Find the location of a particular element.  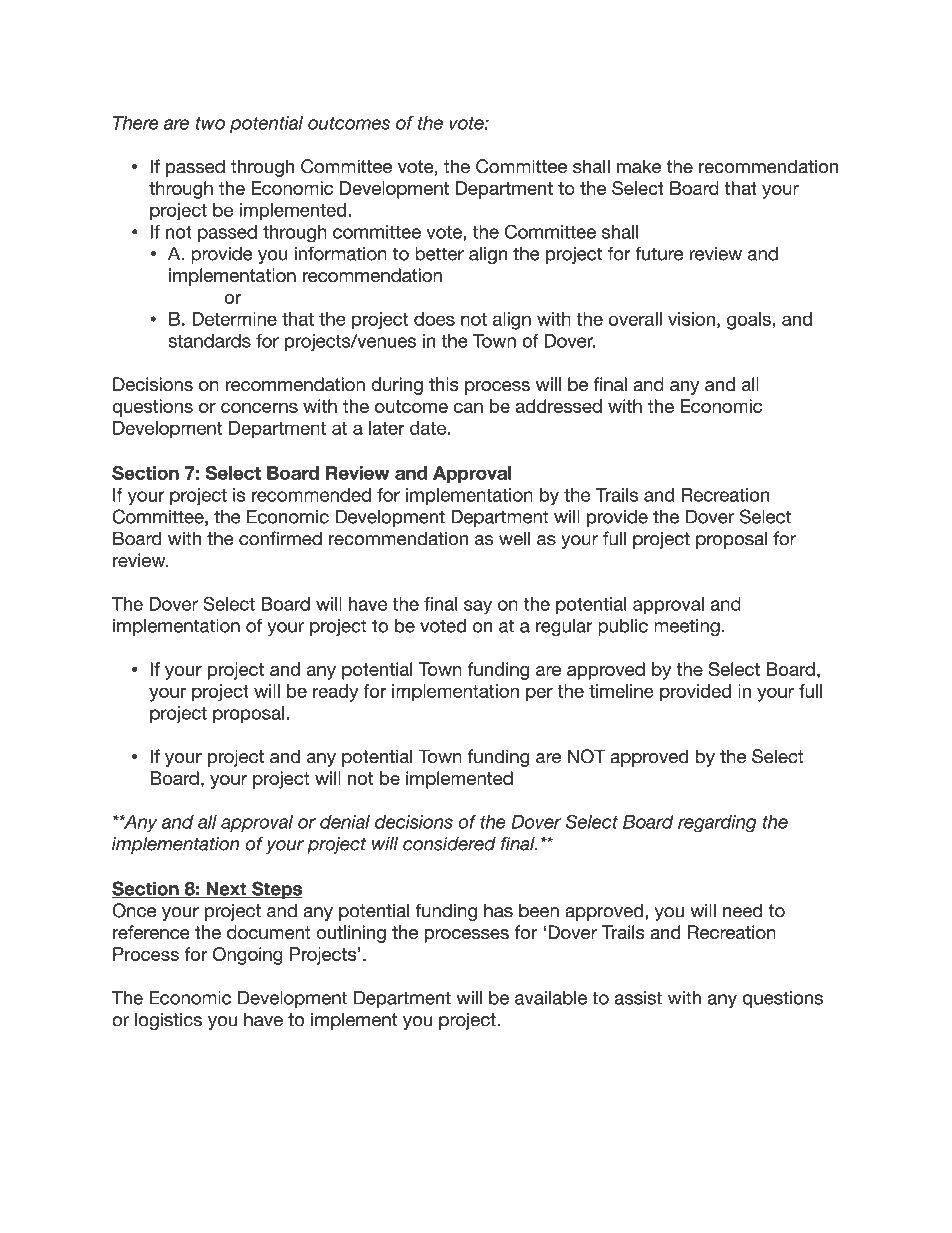

meeting is located at coordinates (687, 627).
